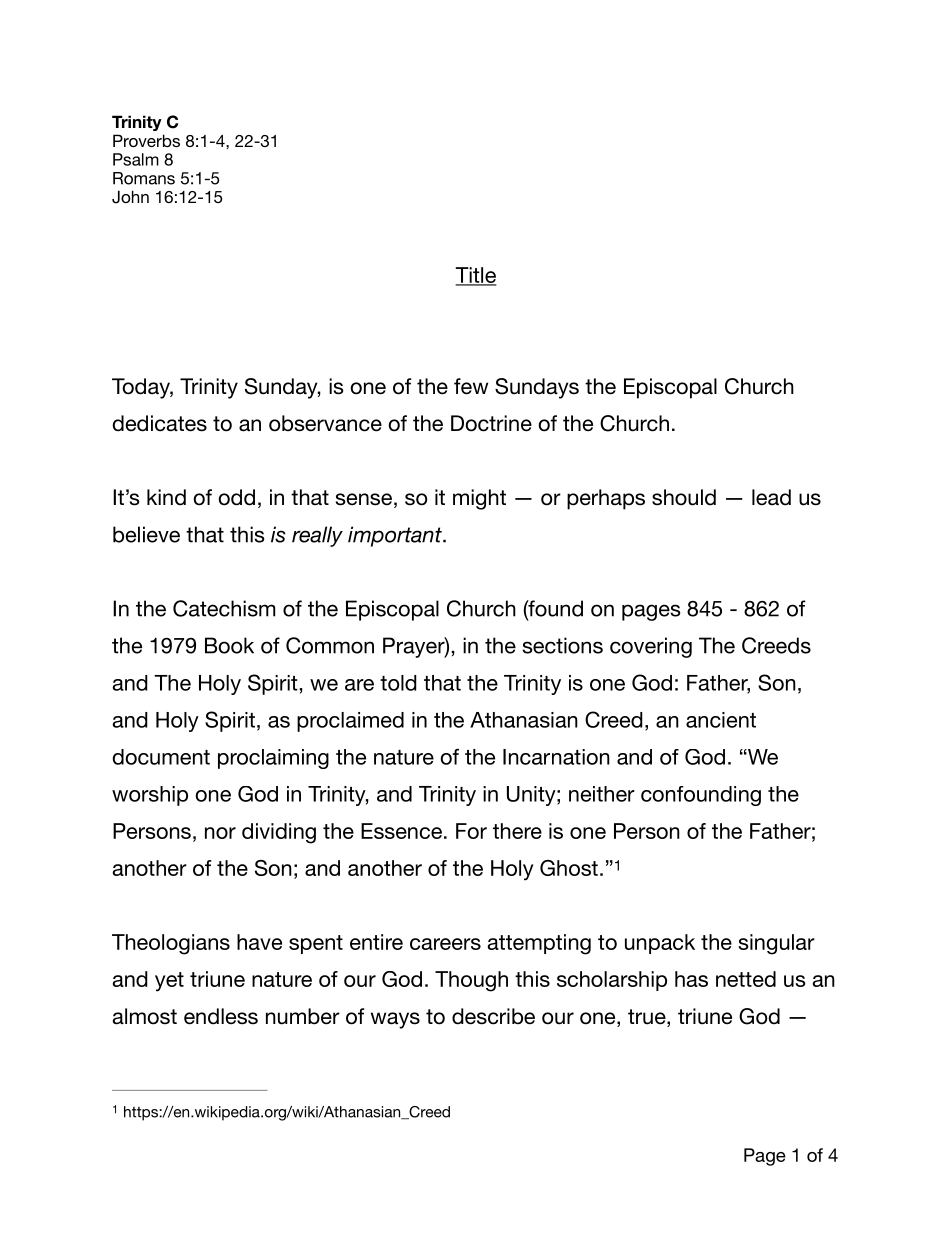  What do you see at coordinates (476, 276) in the screenshot?
I see `Title` at bounding box center [476, 276].
